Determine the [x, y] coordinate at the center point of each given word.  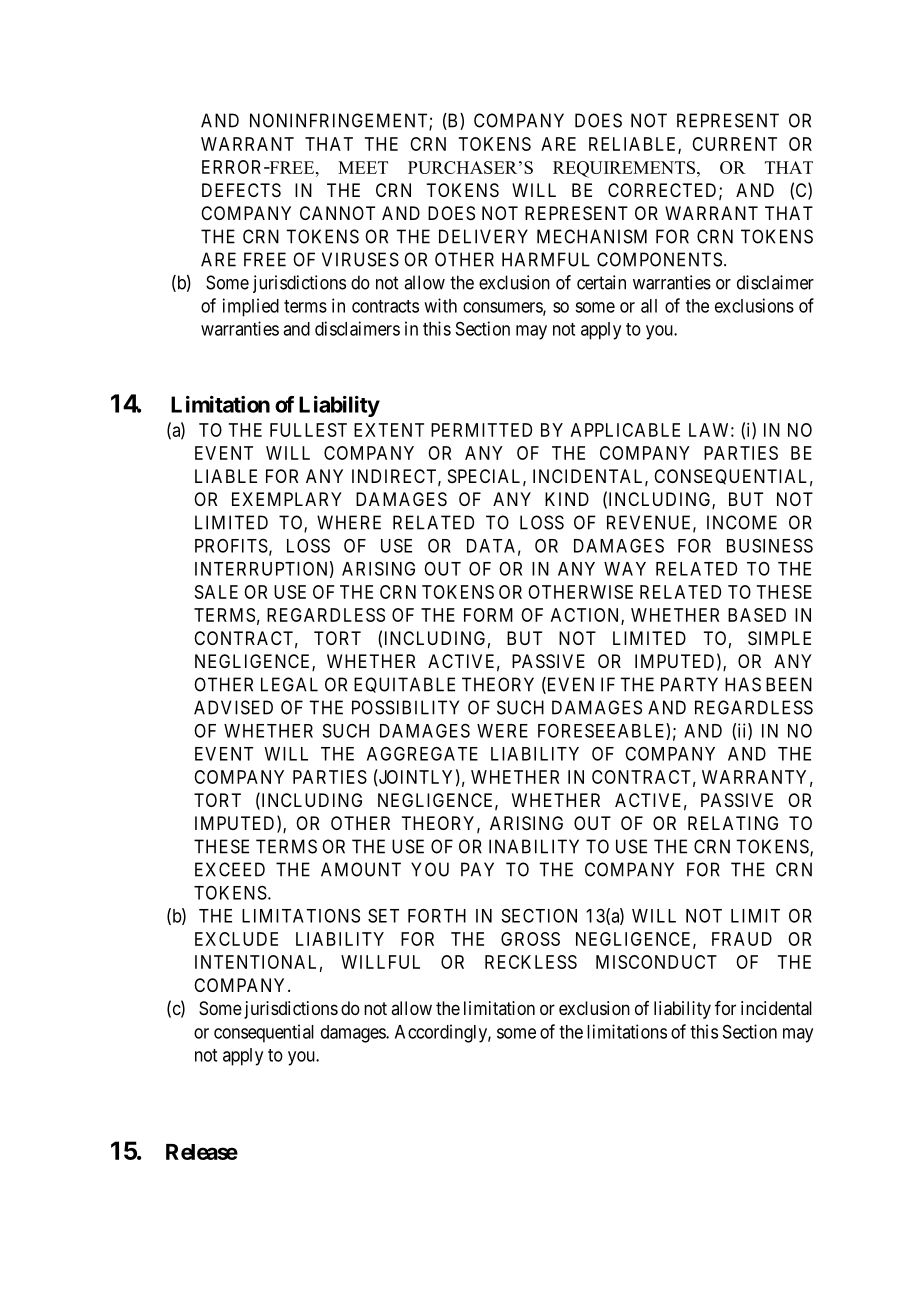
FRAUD [742, 939]
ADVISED [233, 707]
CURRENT [734, 144]
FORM [488, 615]
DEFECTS [241, 190]
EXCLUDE [236, 939]
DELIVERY [483, 236]
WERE [502, 731]
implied [251, 307]
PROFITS [231, 546]
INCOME [742, 522]
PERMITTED [481, 430]
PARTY [689, 684]
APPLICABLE [625, 430]
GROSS [530, 939]
